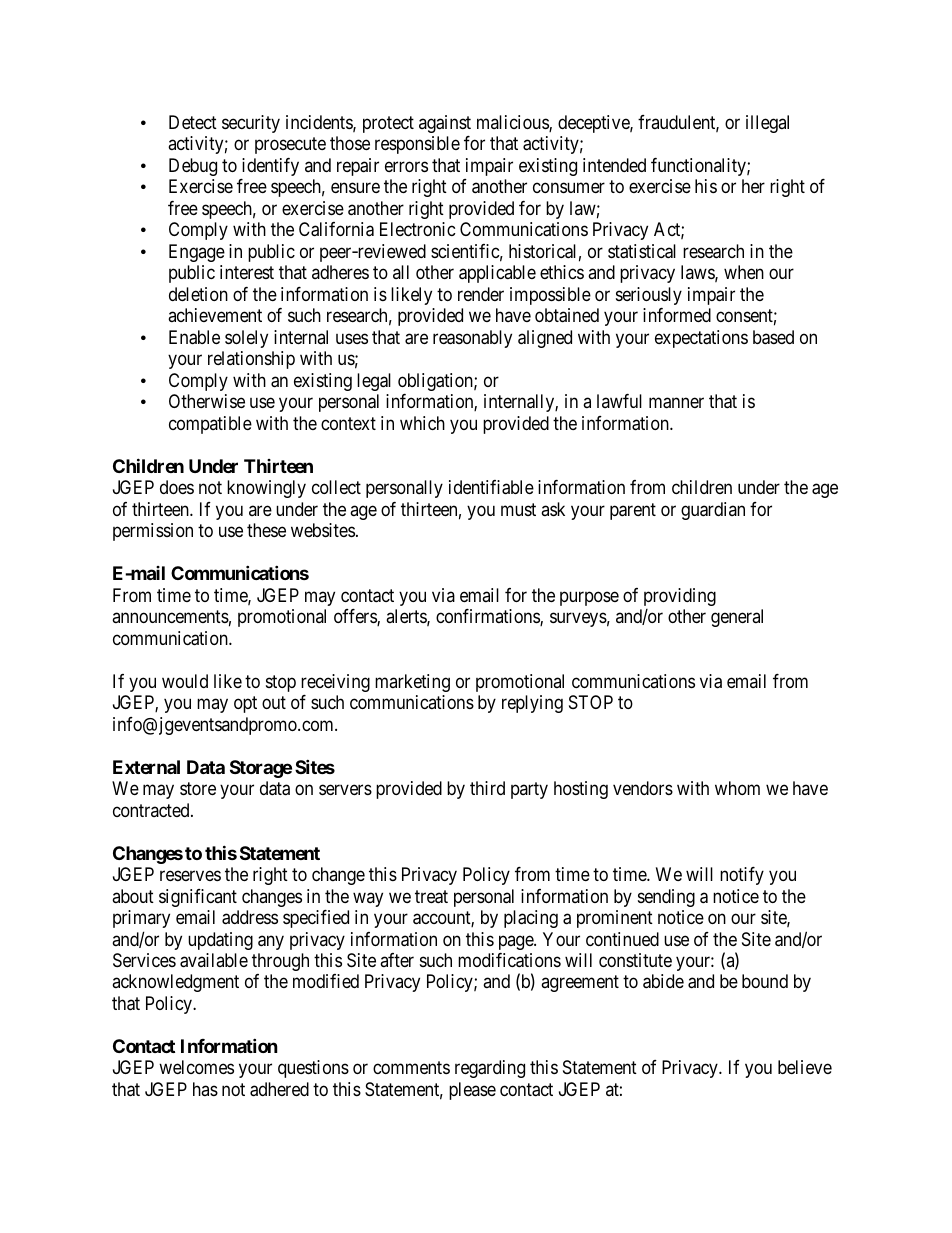 Image resolution: width=952 pixels, height=1233 pixels. Describe the element at coordinates (190, 875) in the document. I see `reserves` at that location.
